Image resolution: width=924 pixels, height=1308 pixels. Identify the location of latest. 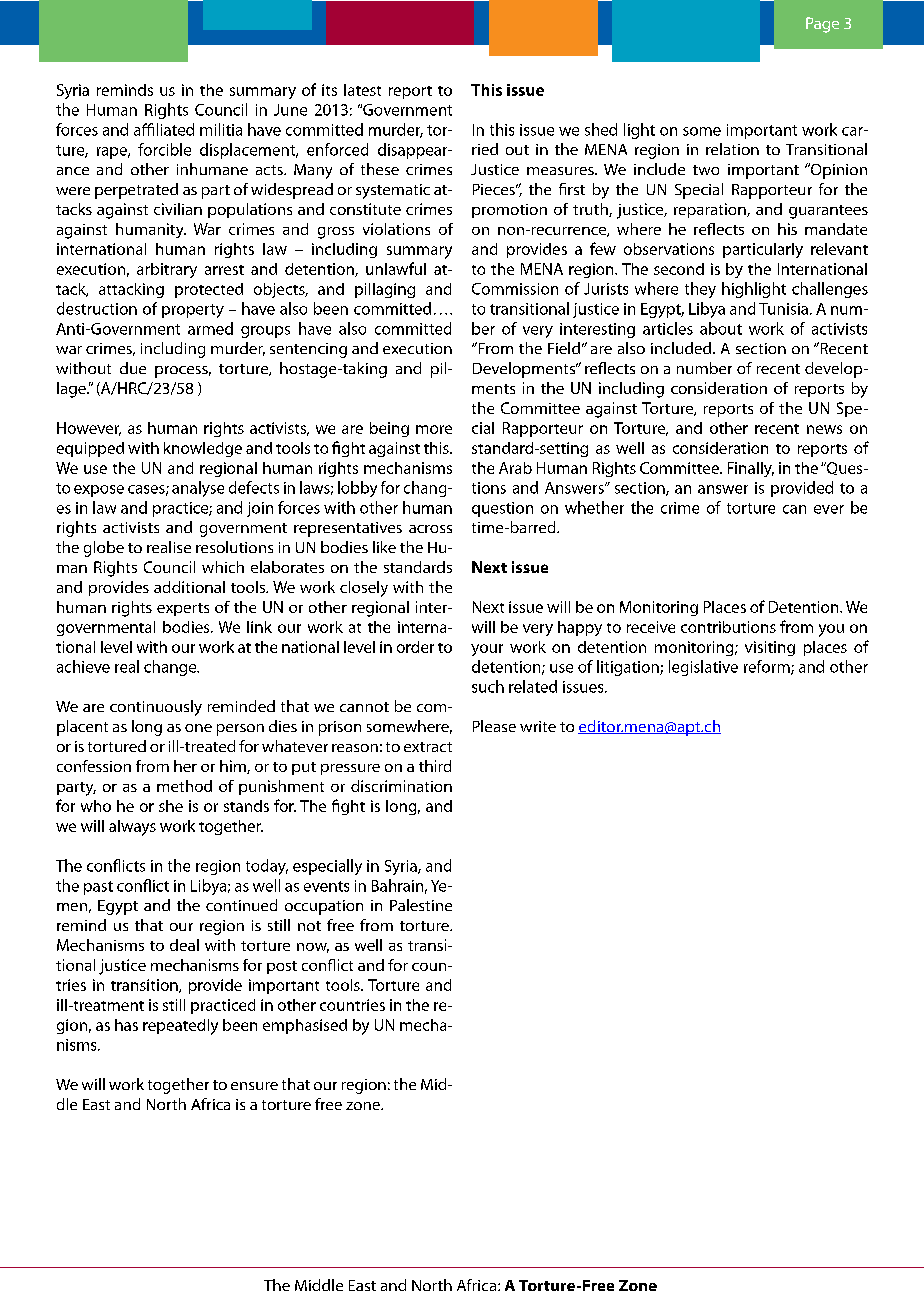
(362, 90).
